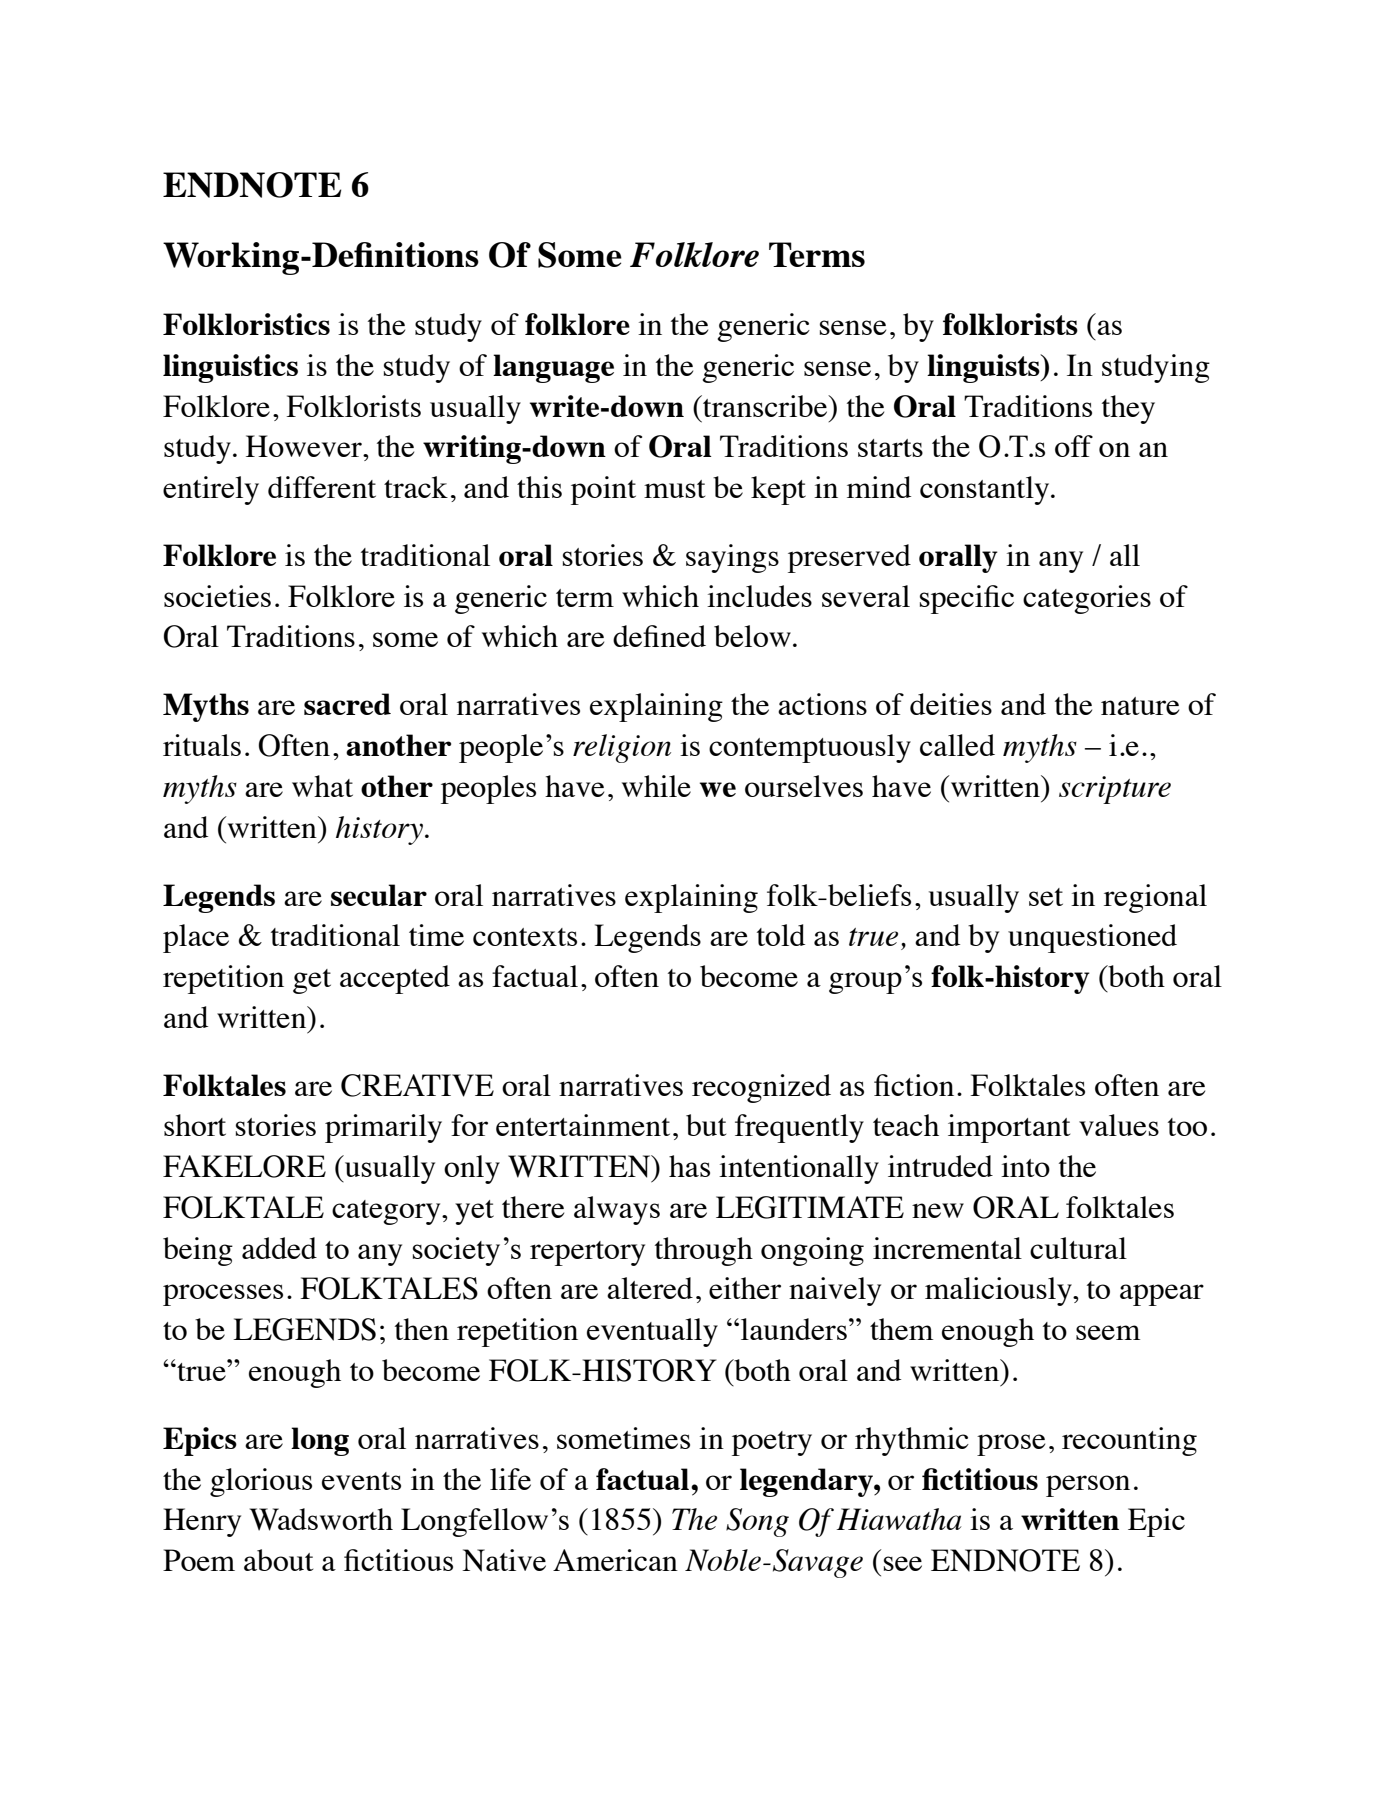  Describe the element at coordinates (1092, 938) in the image. I see `unquestioned` at that location.
